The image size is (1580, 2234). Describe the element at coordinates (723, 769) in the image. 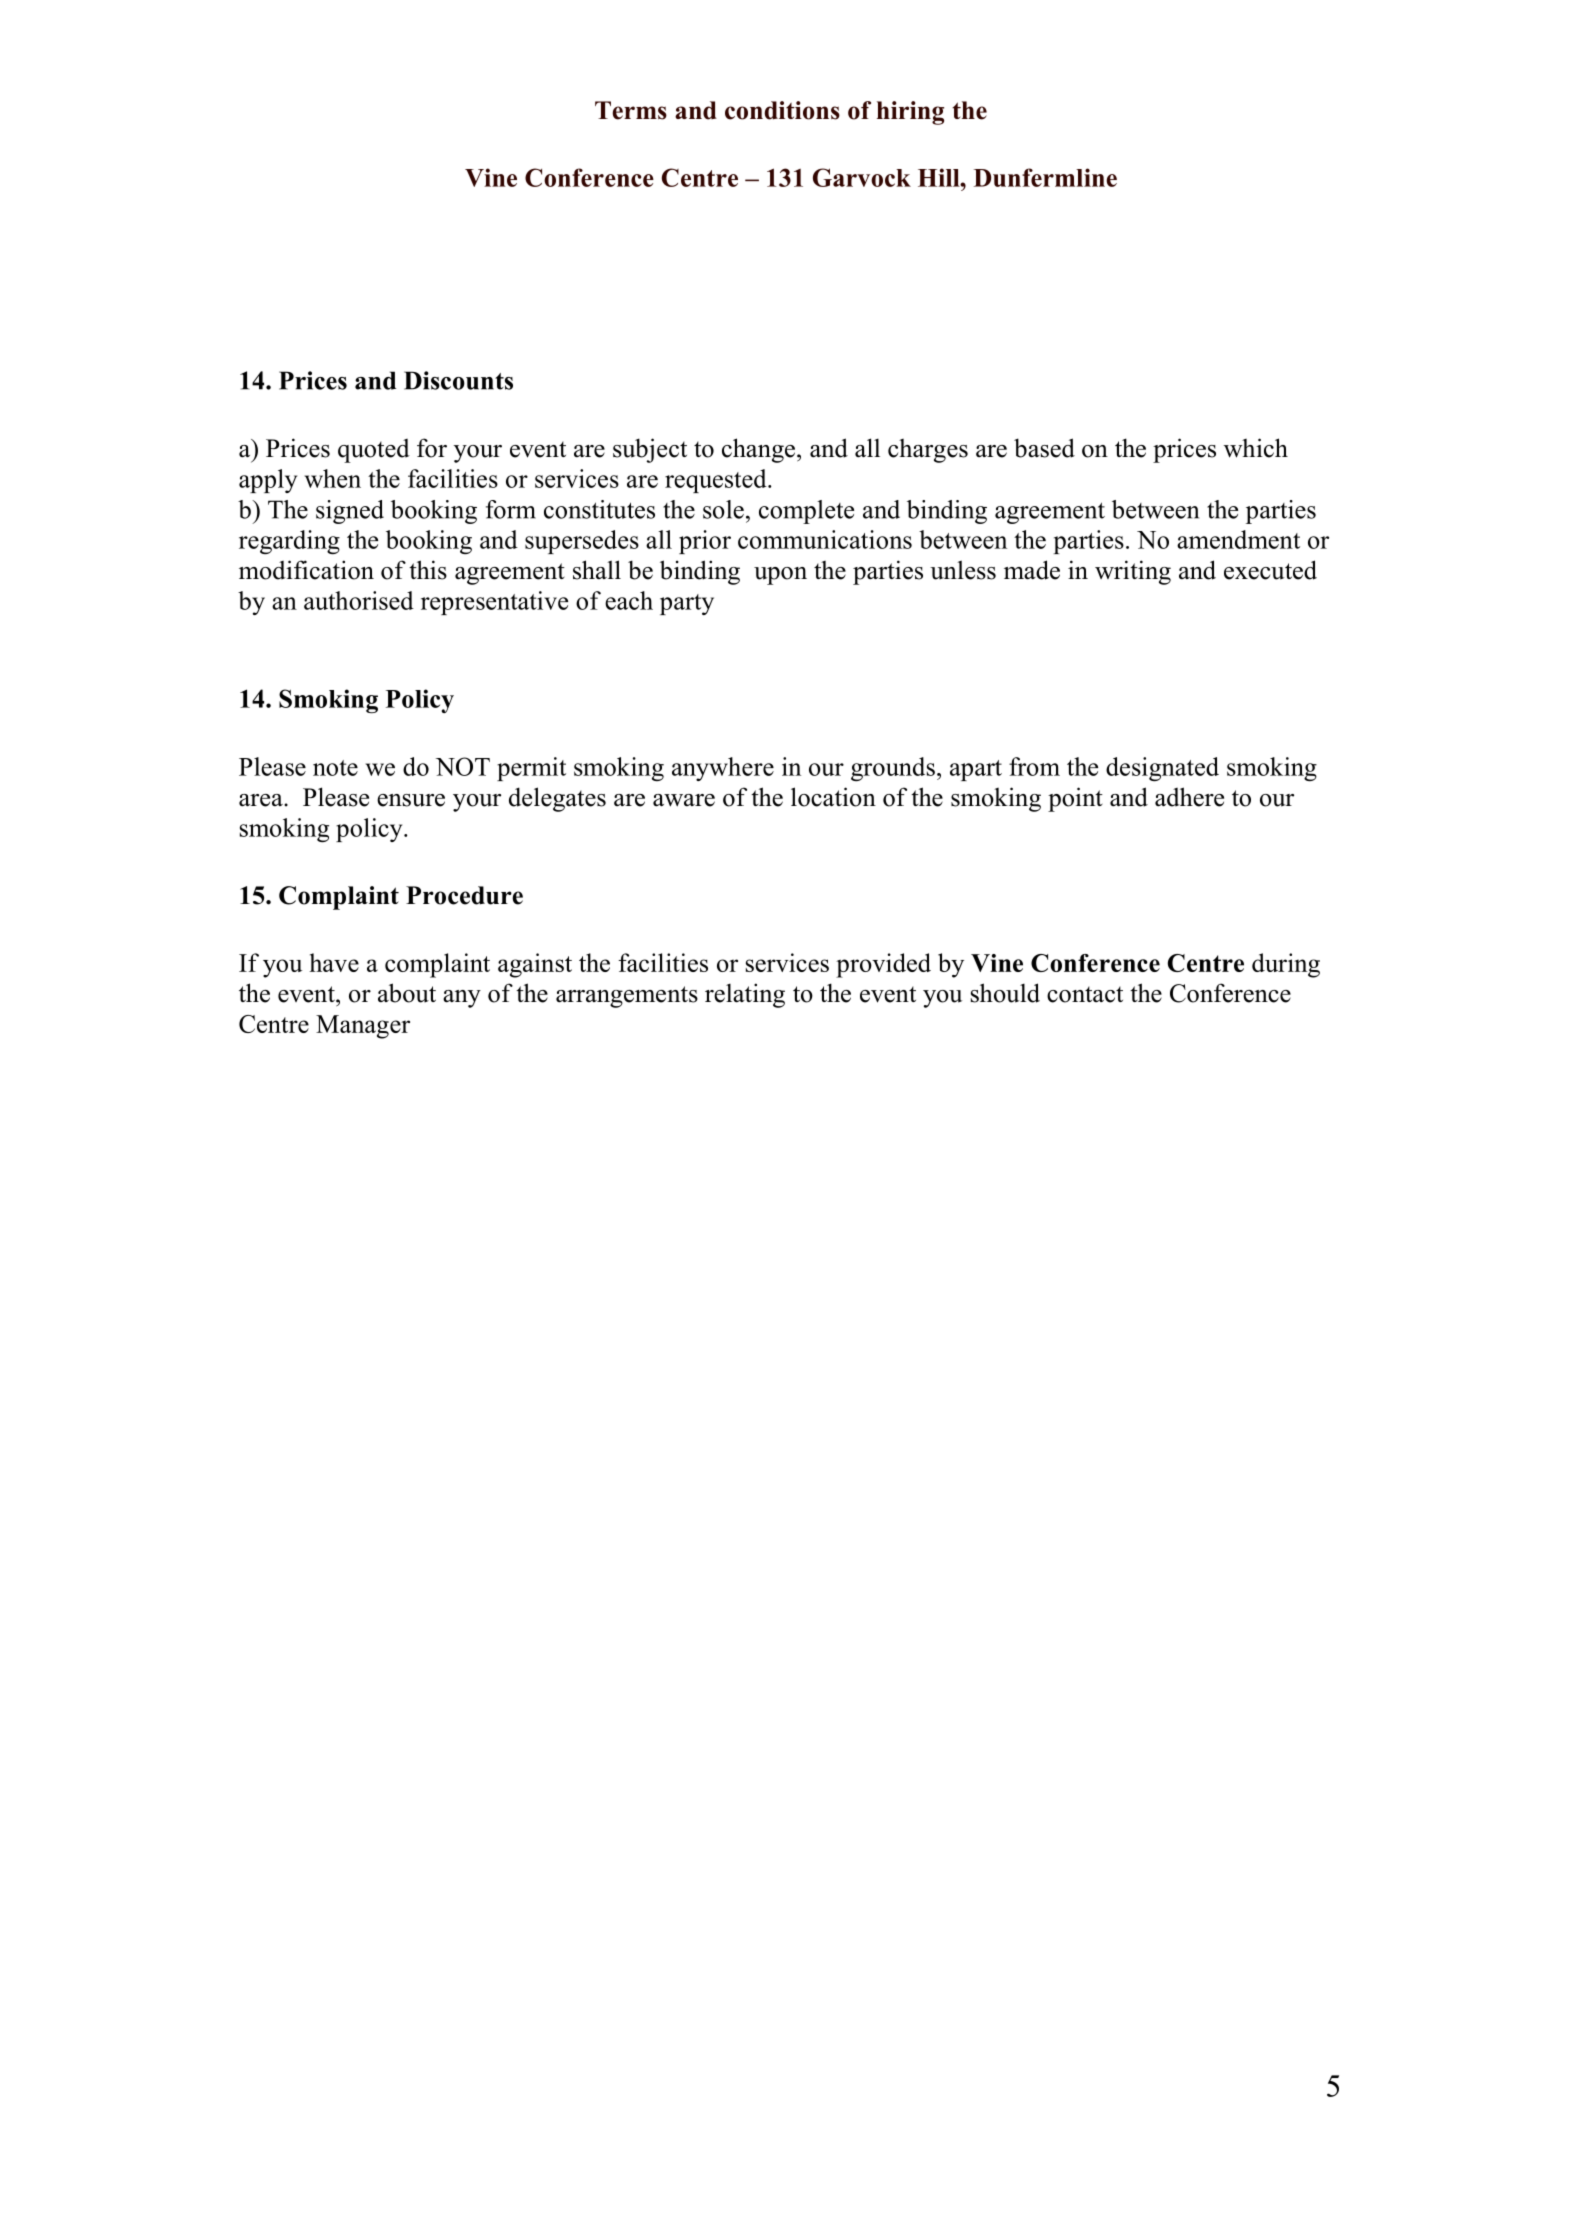

I see `anywhere` at that location.
